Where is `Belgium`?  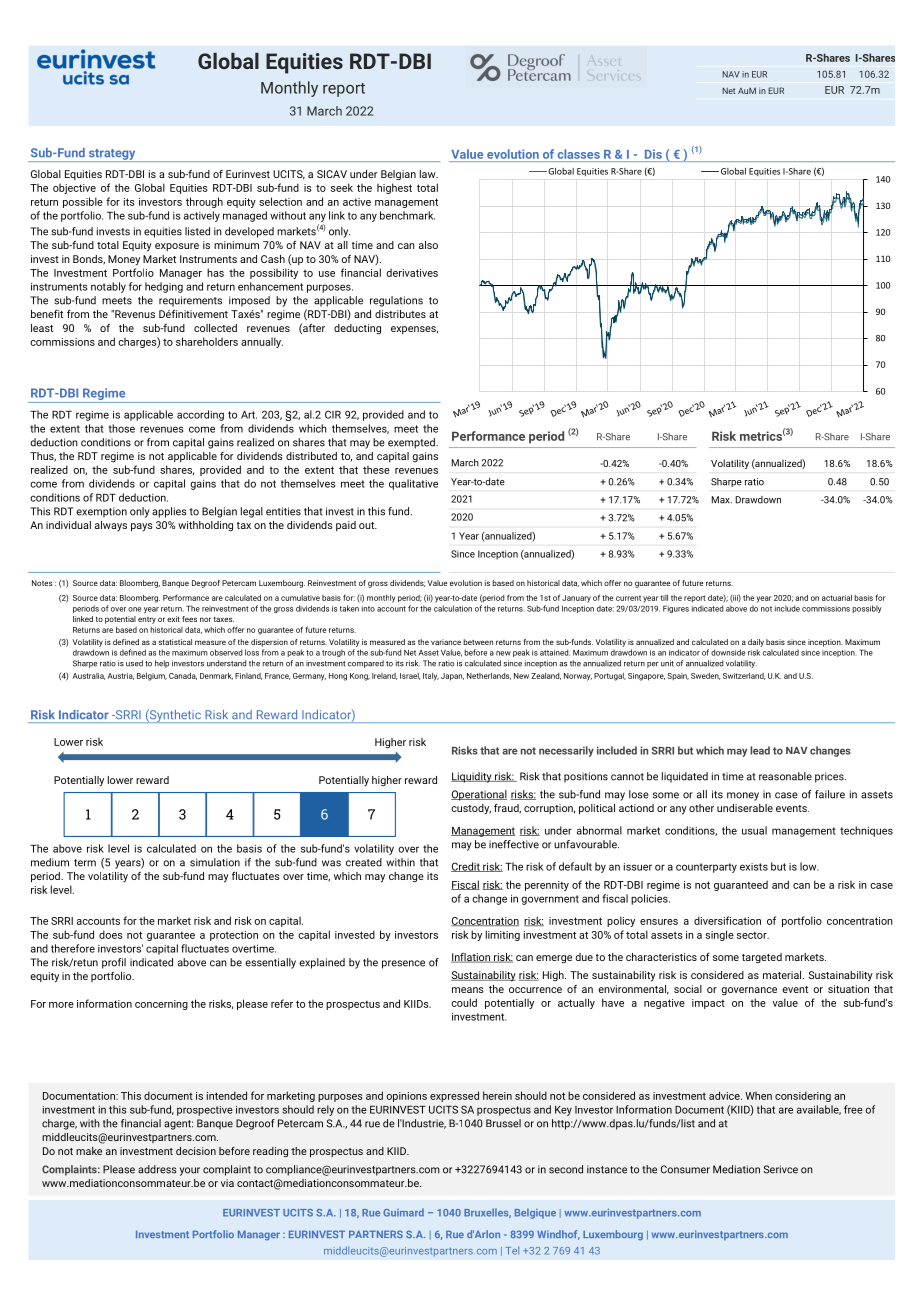
Belgium is located at coordinates (152, 677).
